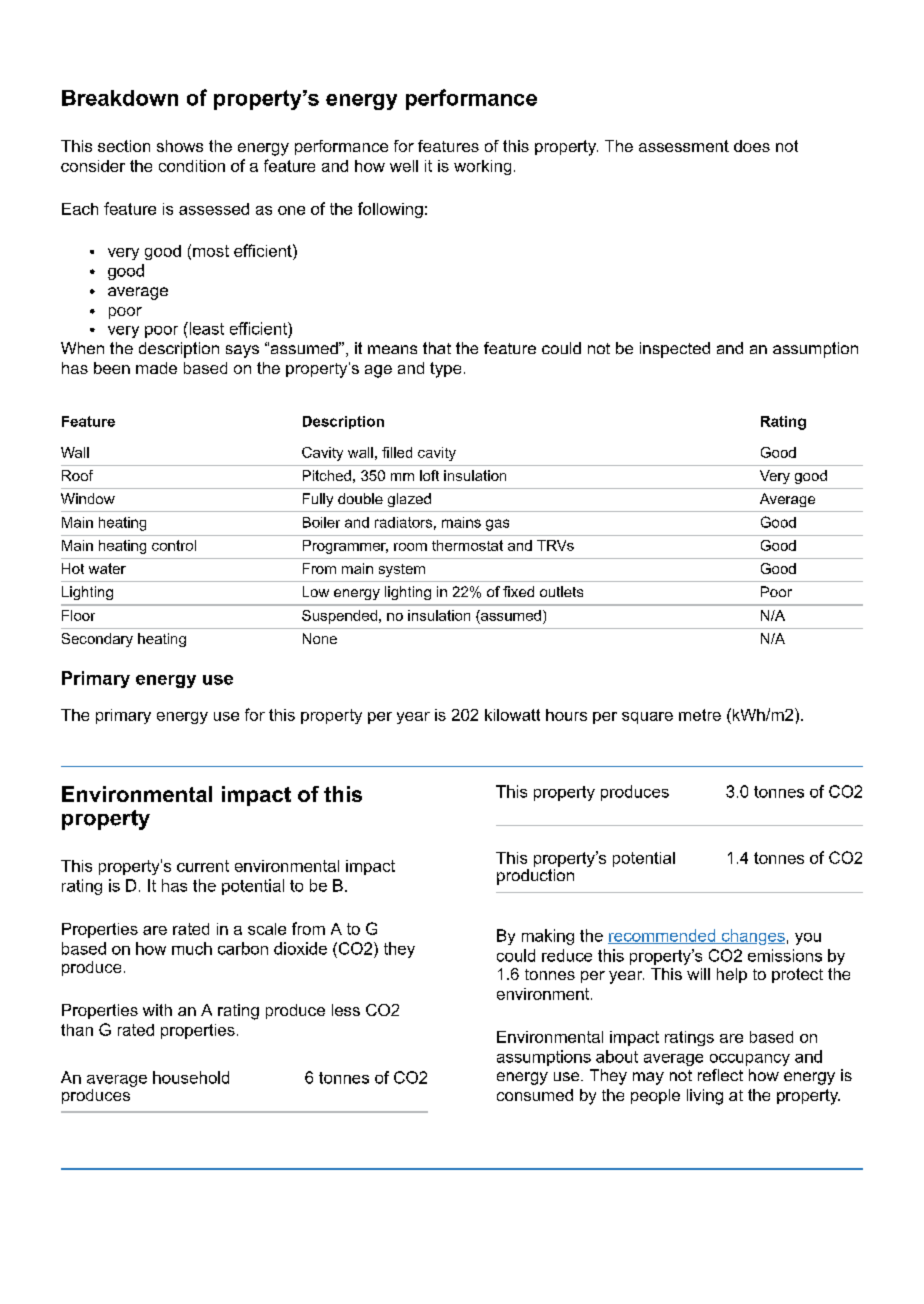 This page has height=1304, width=924. Describe the element at coordinates (180, 146) in the page. I see `shows` at that location.
